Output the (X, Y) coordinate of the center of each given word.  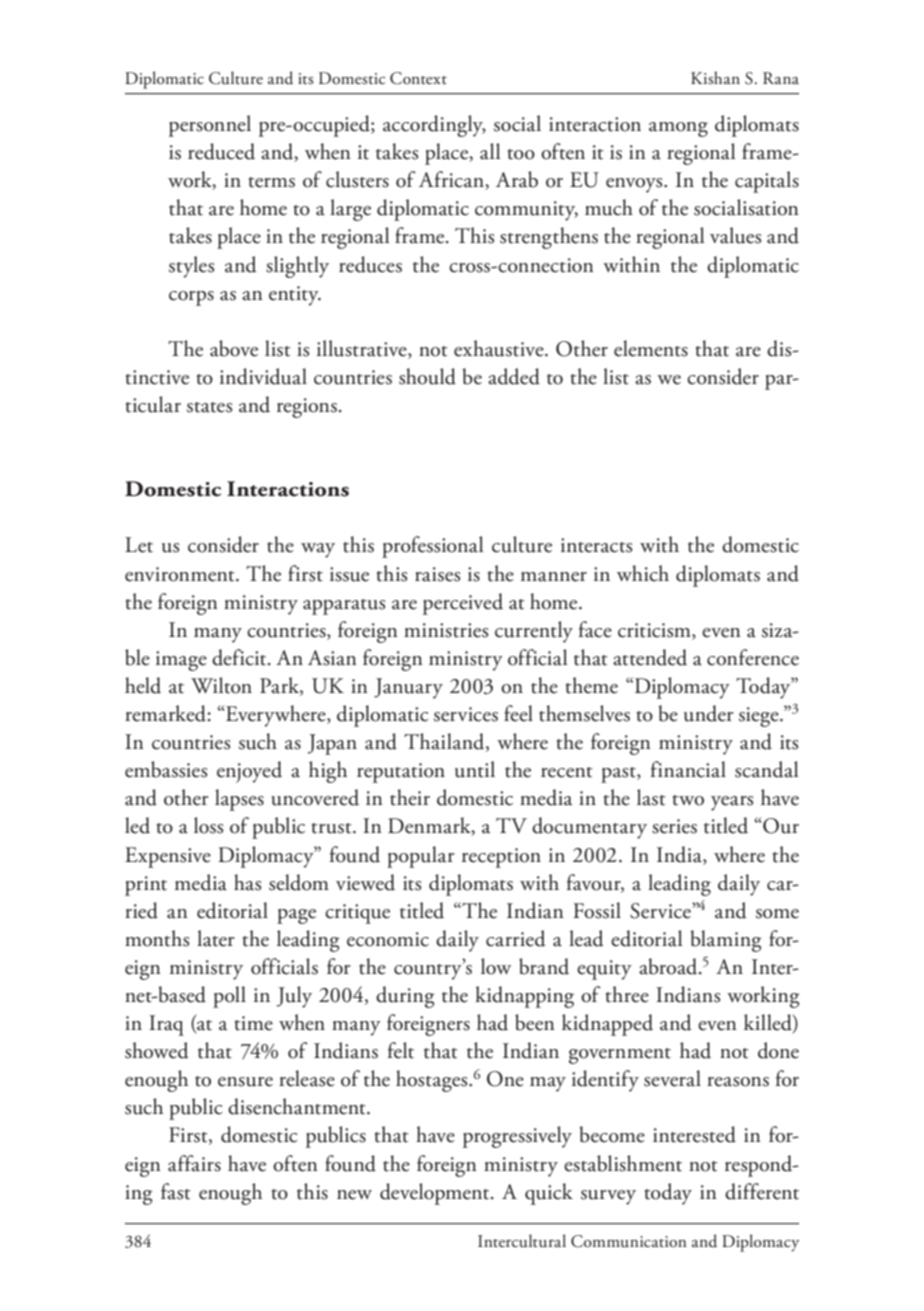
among (678, 129)
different (762, 1191)
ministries (446, 630)
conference (753, 657)
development (436, 1194)
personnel (210, 126)
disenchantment (298, 1106)
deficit (240, 657)
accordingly (434, 126)
